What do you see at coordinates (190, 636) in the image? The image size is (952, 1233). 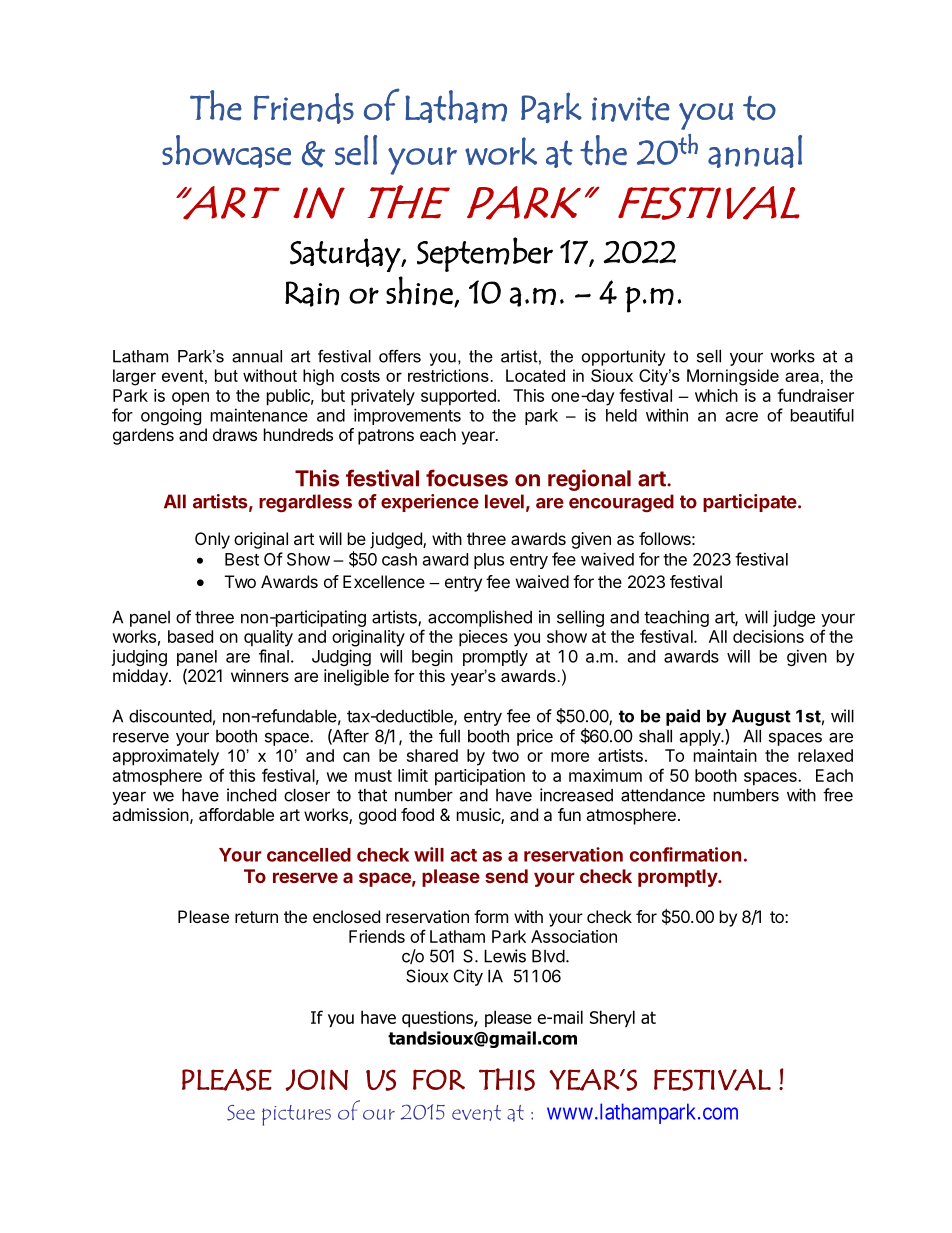 I see `based` at bounding box center [190, 636].
